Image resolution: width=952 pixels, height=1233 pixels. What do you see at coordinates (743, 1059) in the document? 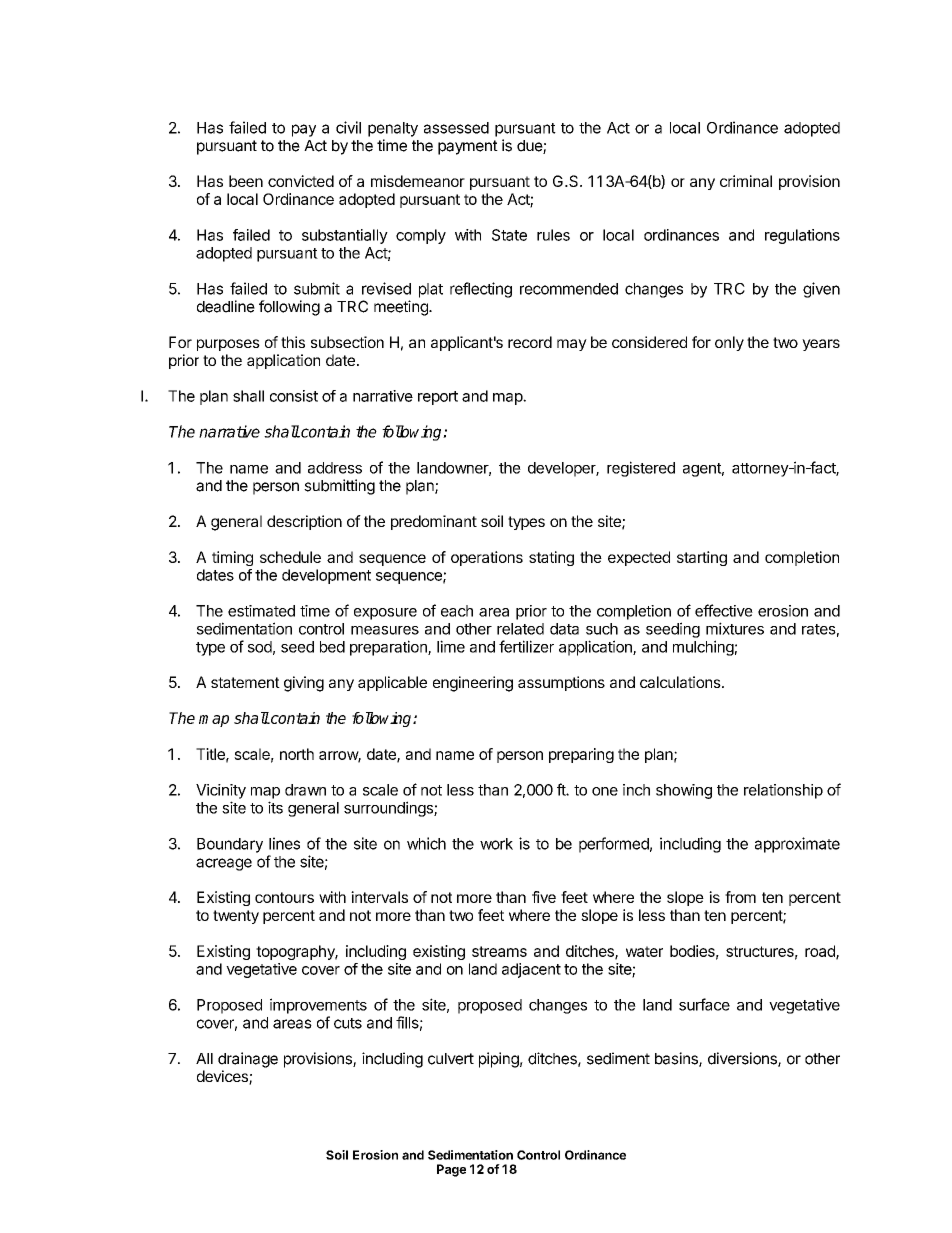
I see `diversions` at bounding box center [743, 1059].
